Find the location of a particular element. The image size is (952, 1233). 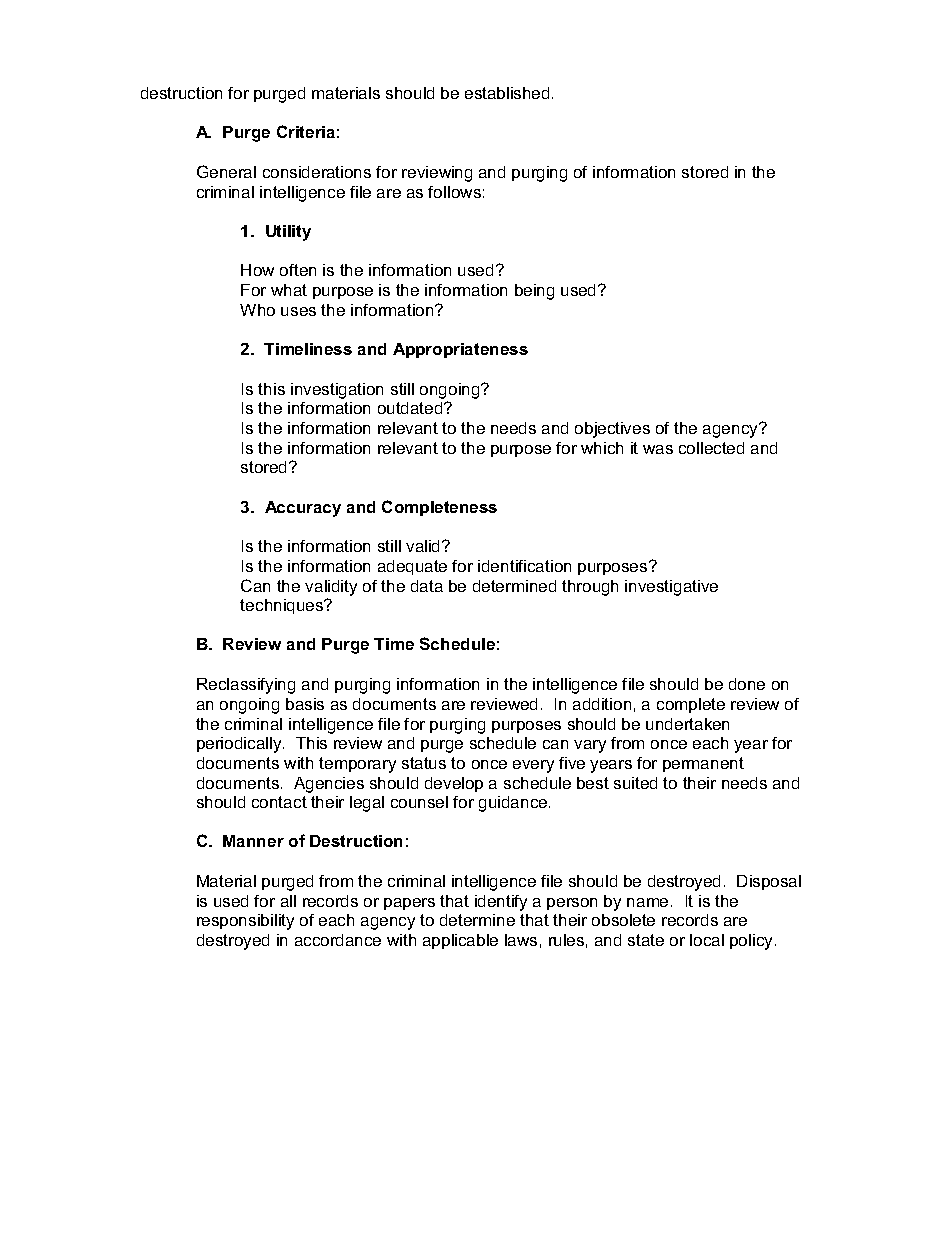

considerations is located at coordinates (317, 172).
